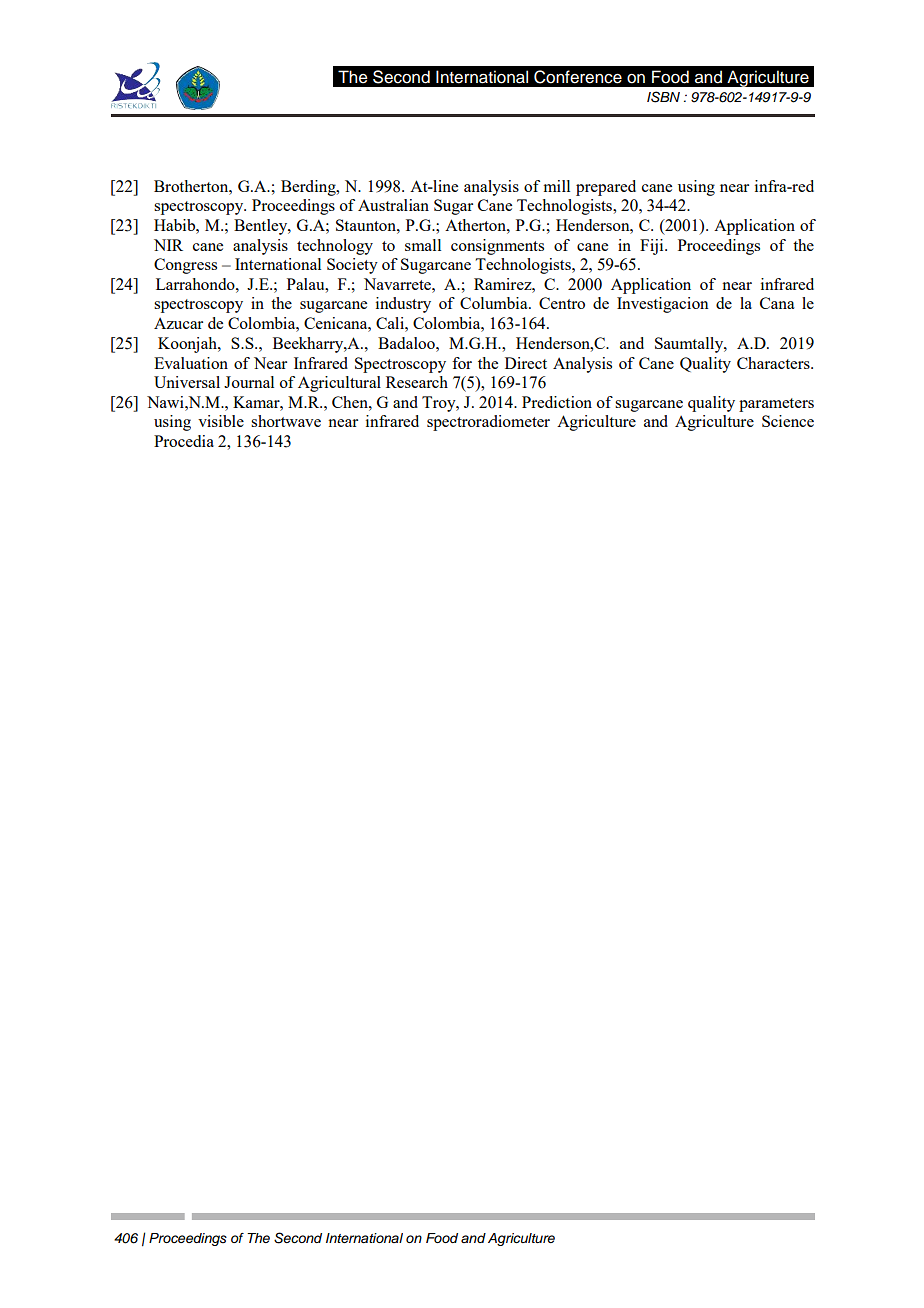  I want to click on Troy, so click(440, 404).
